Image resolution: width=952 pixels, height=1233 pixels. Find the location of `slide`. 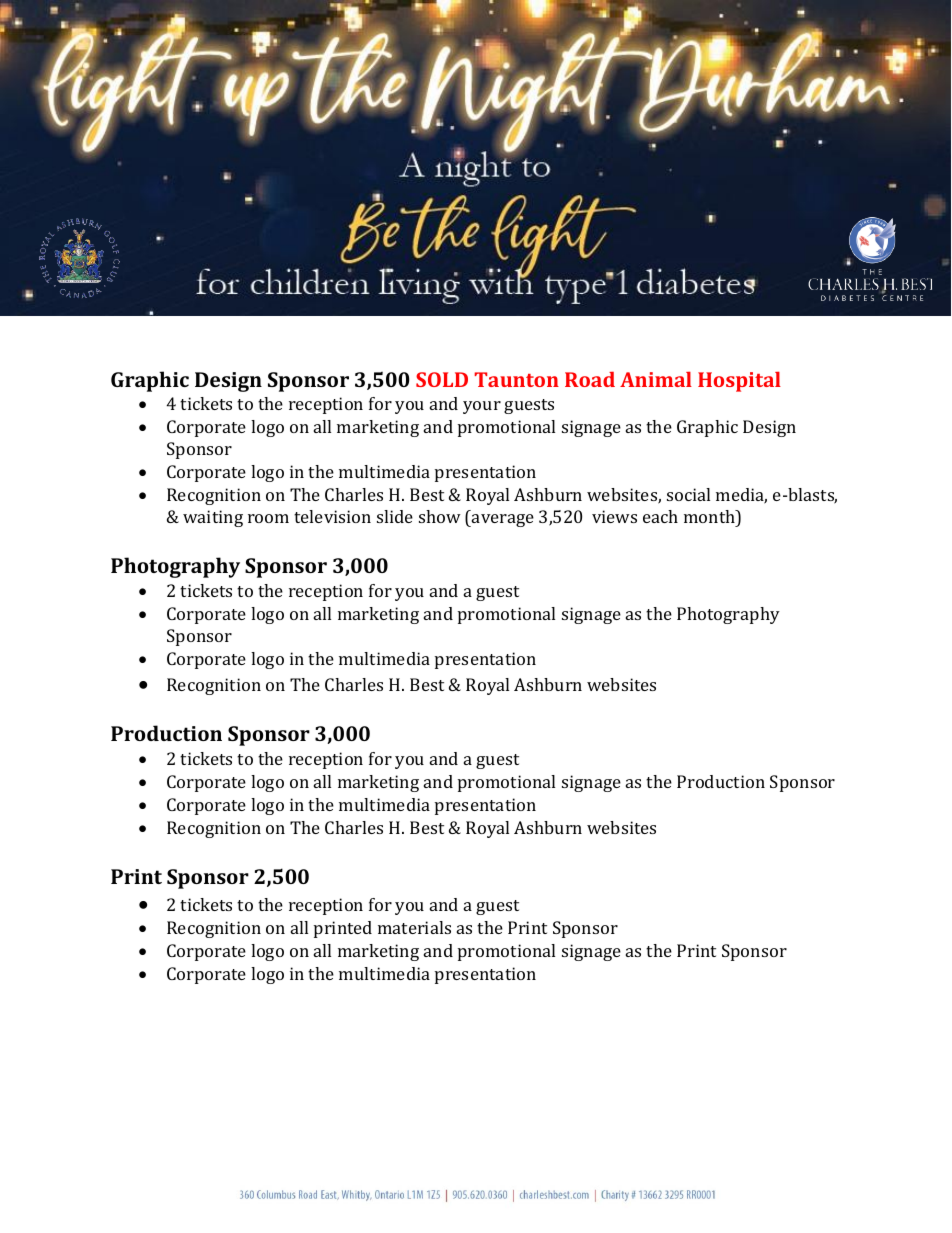

slide is located at coordinates (395, 516).
